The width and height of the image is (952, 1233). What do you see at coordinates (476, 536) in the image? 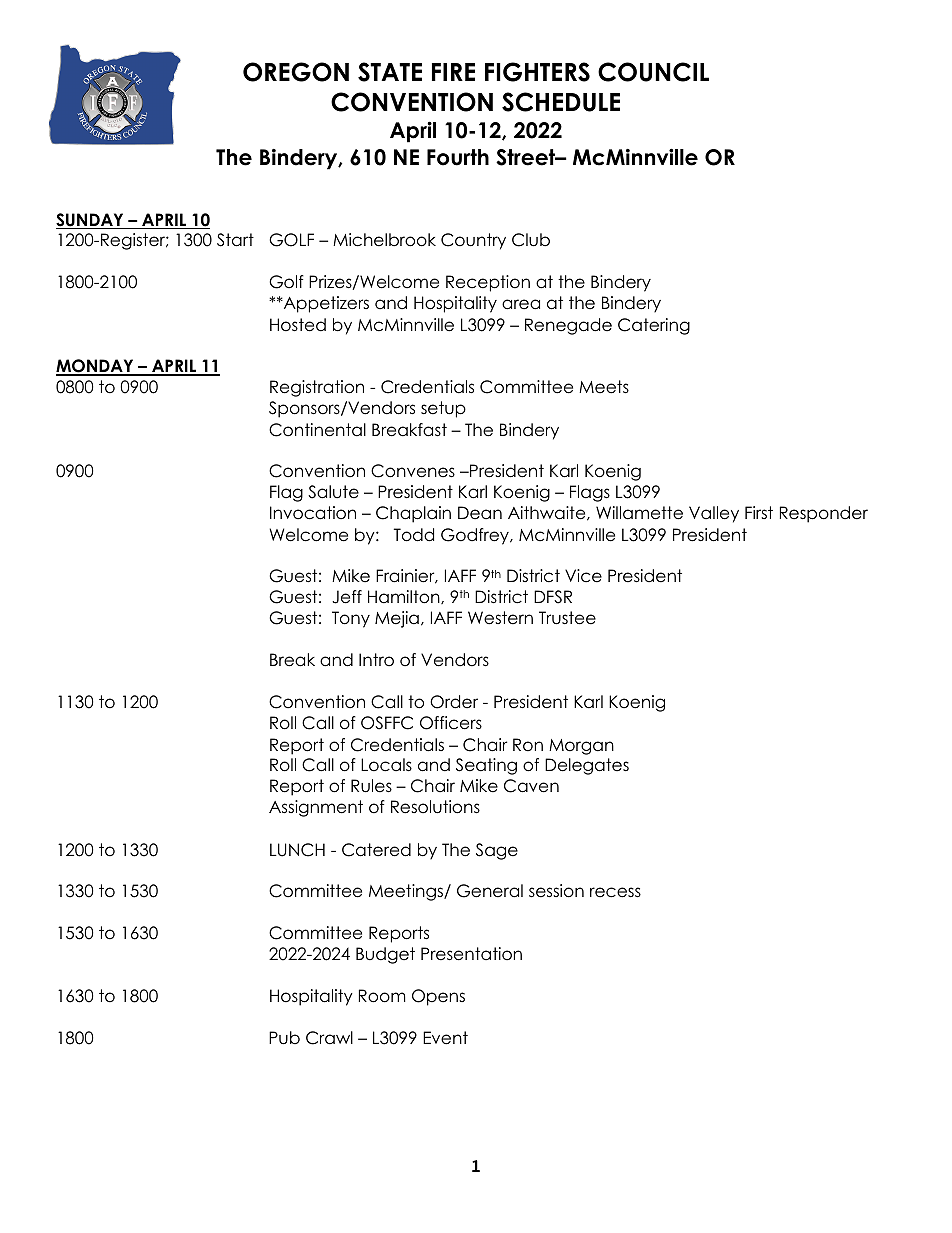
I see `Godfrey` at bounding box center [476, 536].
